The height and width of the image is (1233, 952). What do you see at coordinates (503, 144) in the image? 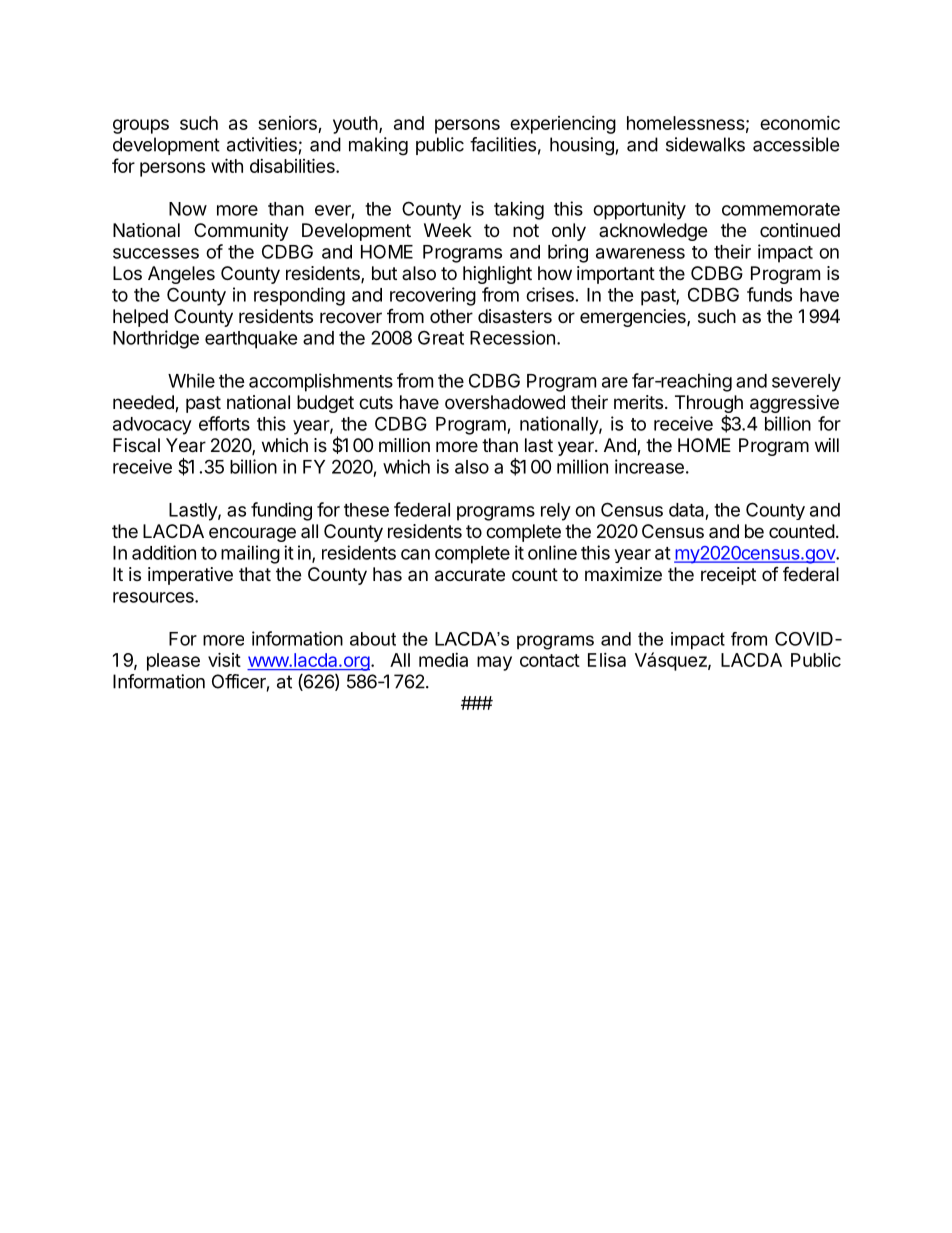
I see `facilities` at bounding box center [503, 144].
